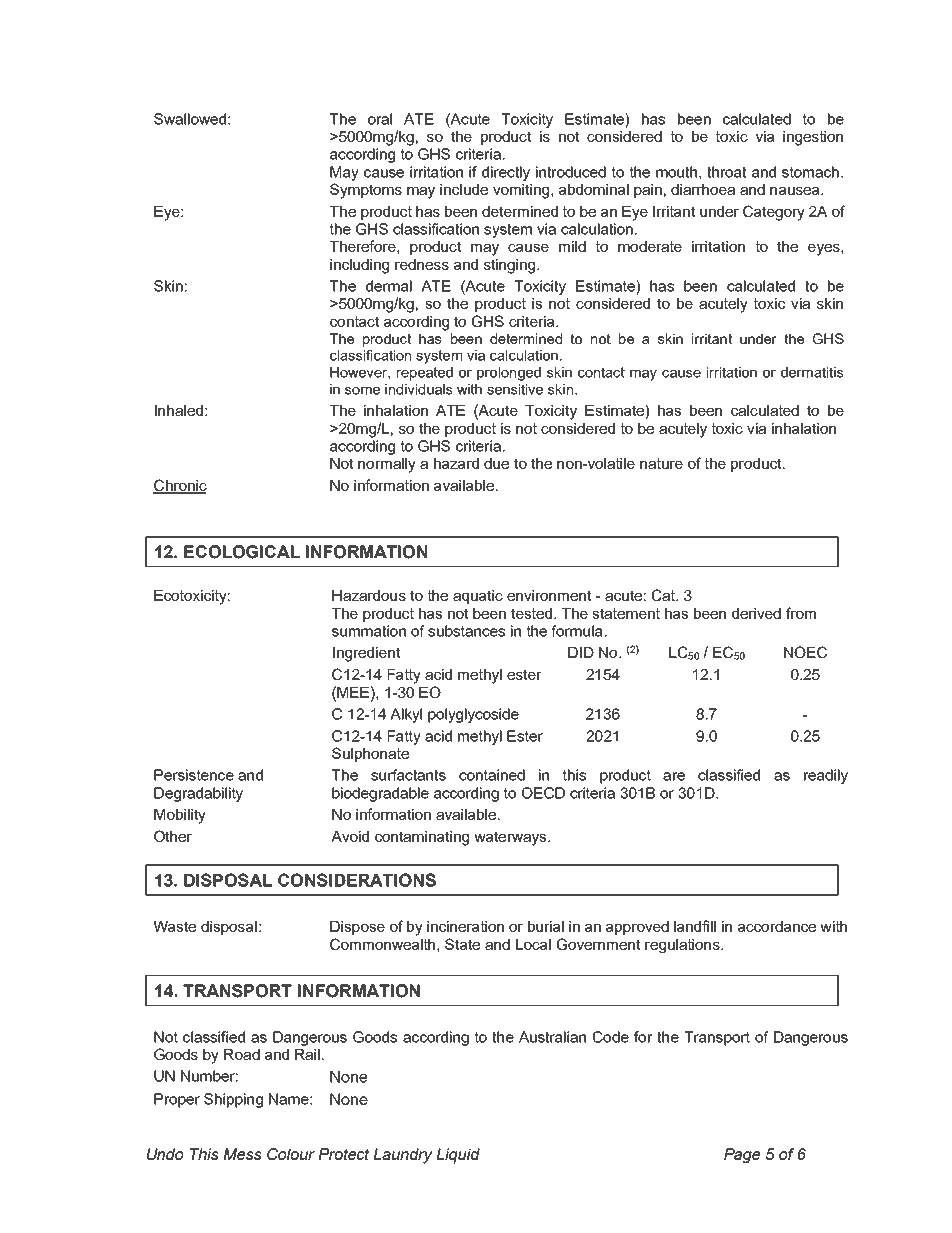  Describe the element at coordinates (233, 1100) in the screenshot. I see `Shipping` at that location.
